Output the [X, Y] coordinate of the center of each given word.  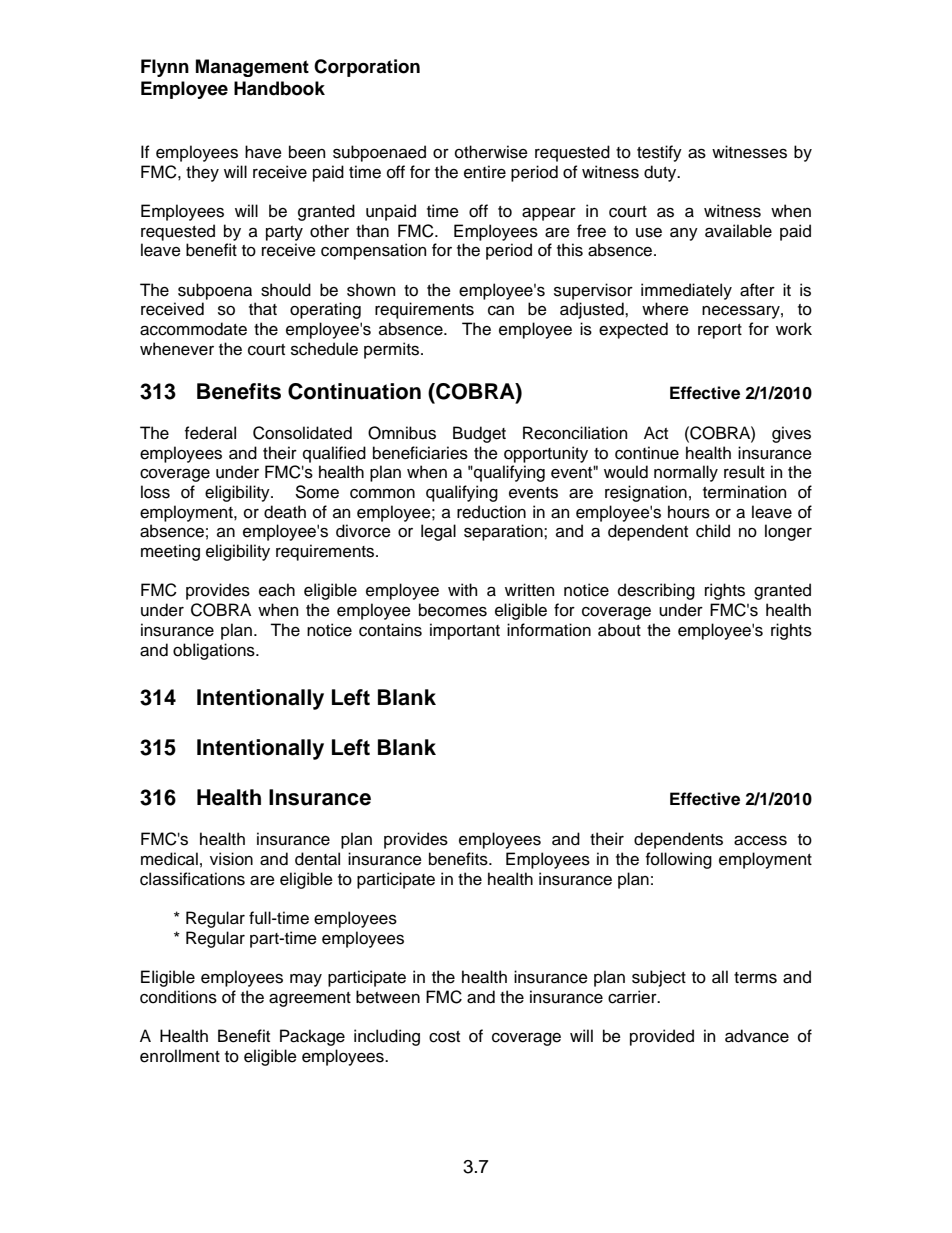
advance [757, 1036]
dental [317, 859]
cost [444, 1037]
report [720, 331]
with [462, 589]
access [760, 840]
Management [252, 68]
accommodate [193, 329]
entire [485, 172]
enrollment [180, 1056]
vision [231, 859]
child [713, 531]
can [501, 310]
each [277, 590]
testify [659, 153]
